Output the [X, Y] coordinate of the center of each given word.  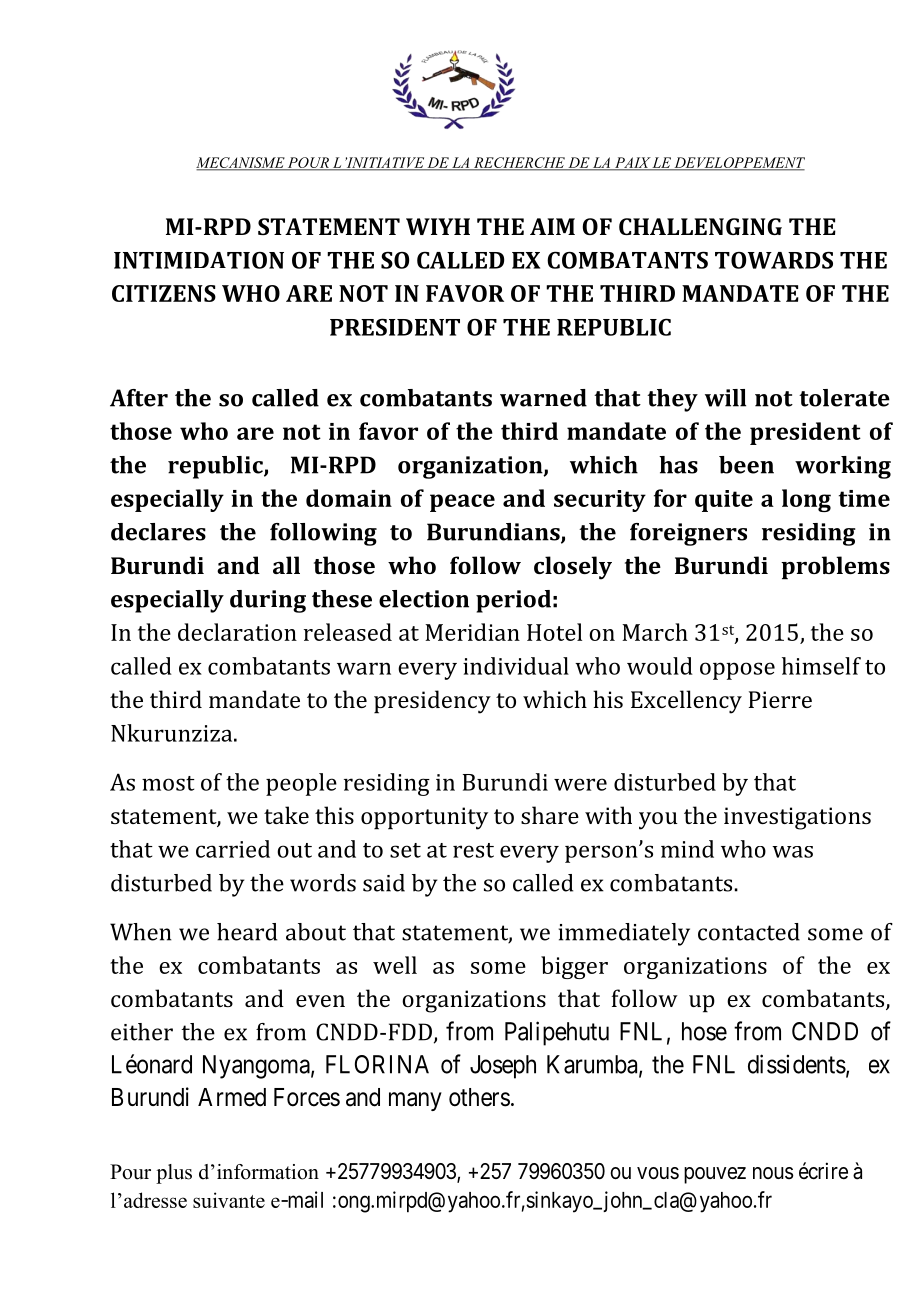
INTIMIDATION [199, 260]
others [479, 1097]
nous [773, 1173]
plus [174, 1174]
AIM [552, 226]
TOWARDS [774, 260]
